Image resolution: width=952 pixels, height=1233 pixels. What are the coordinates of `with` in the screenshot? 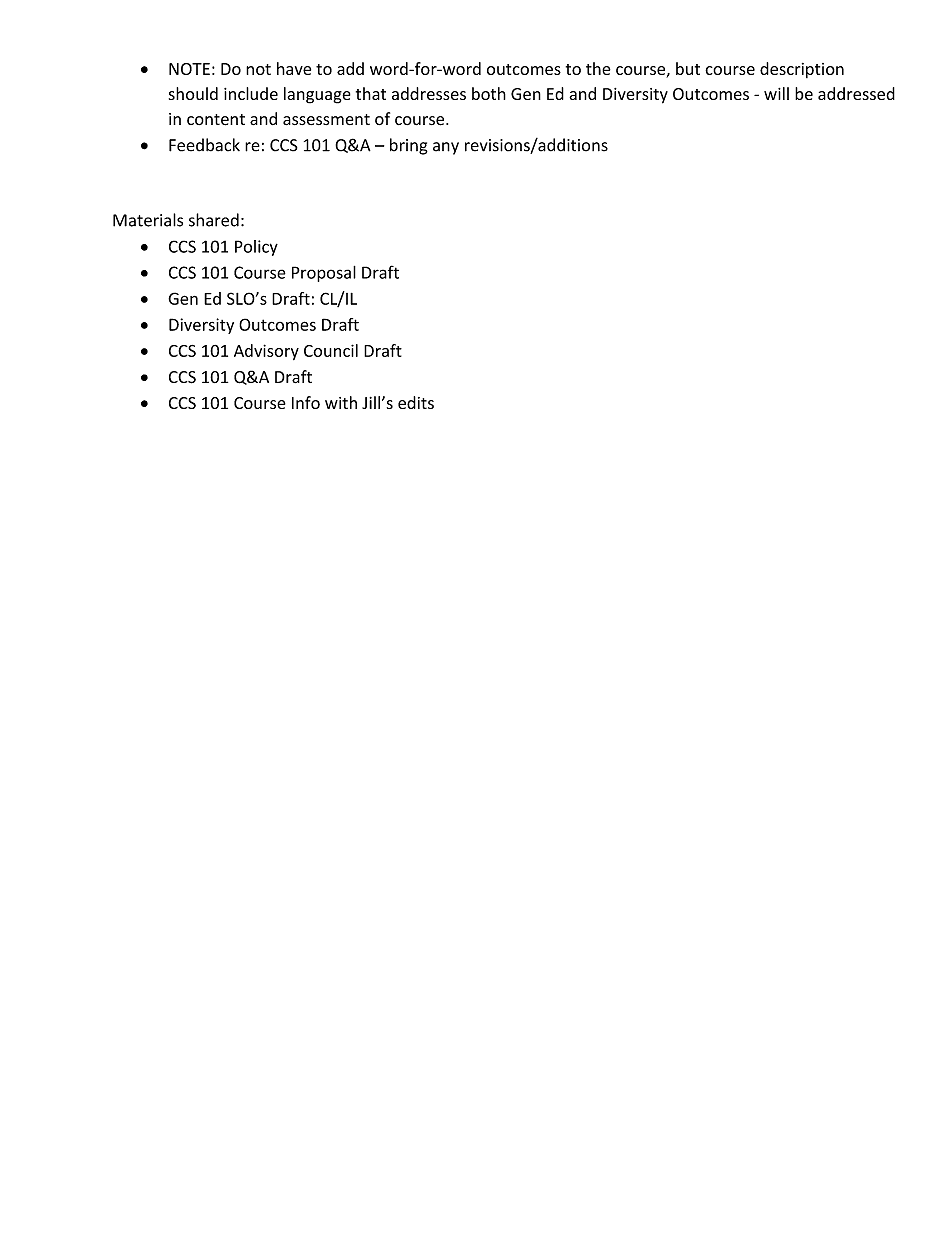 It's located at (341, 402).
